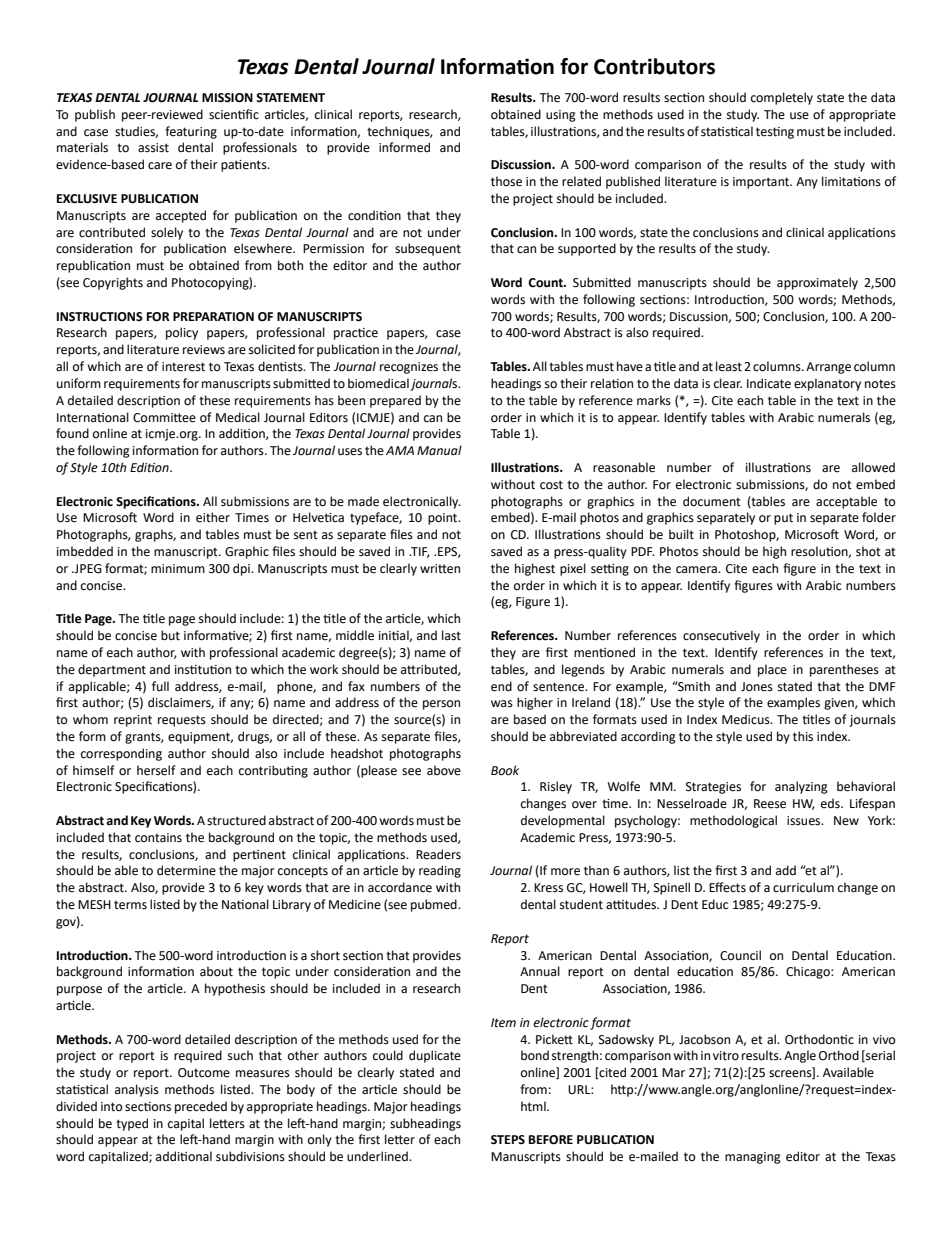 The width and height of the image is (952, 1233). What do you see at coordinates (186, 870) in the image?
I see `determine` at bounding box center [186, 870].
